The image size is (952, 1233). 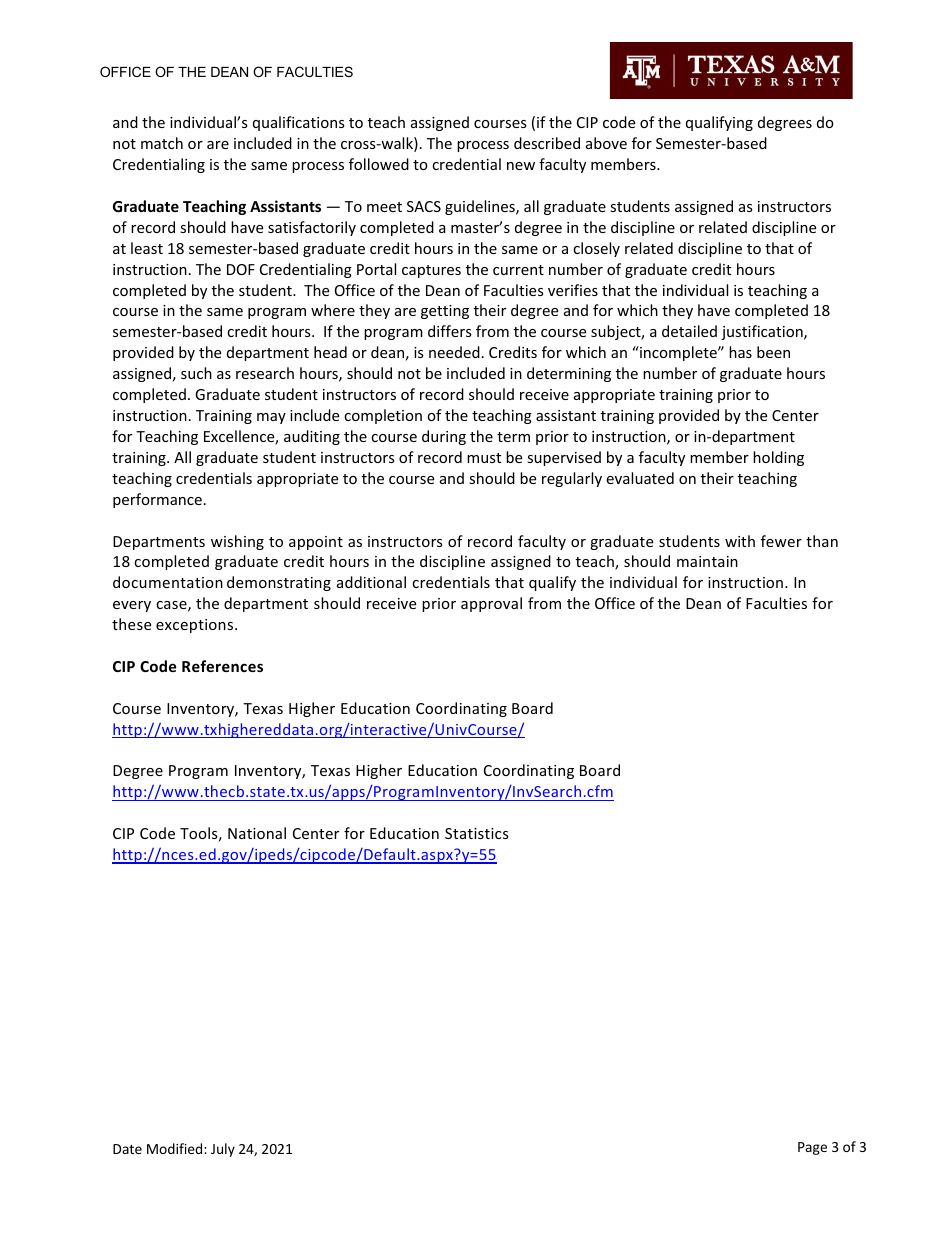 What do you see at coordinates (606, 143) in the image?
I see `above` at bounding box center [606, 143].
